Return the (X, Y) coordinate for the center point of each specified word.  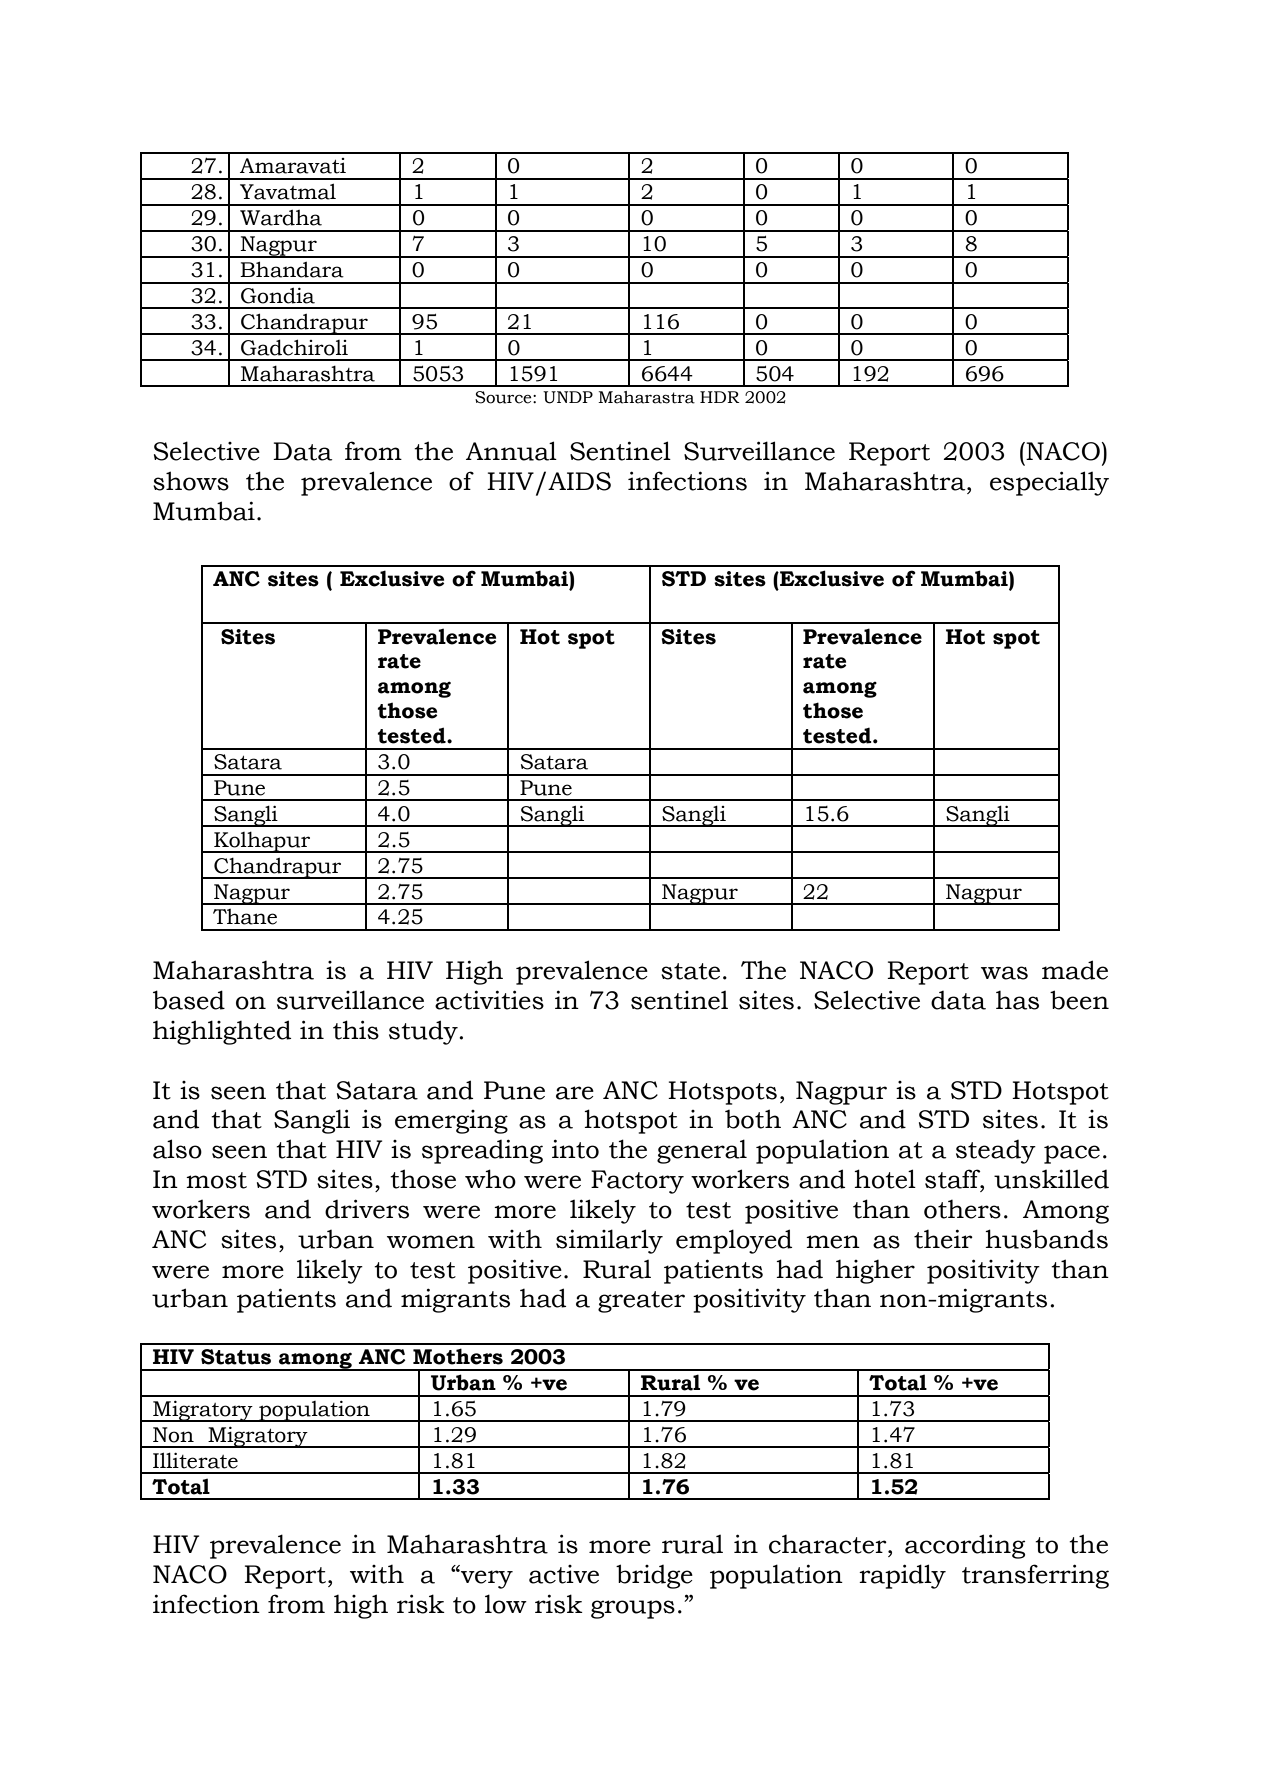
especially (1049, 483)
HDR (720, 397)
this (356, 1030)
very (486, 1579)
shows (191, 481)
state (690, 971)
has (1017, 1000)
